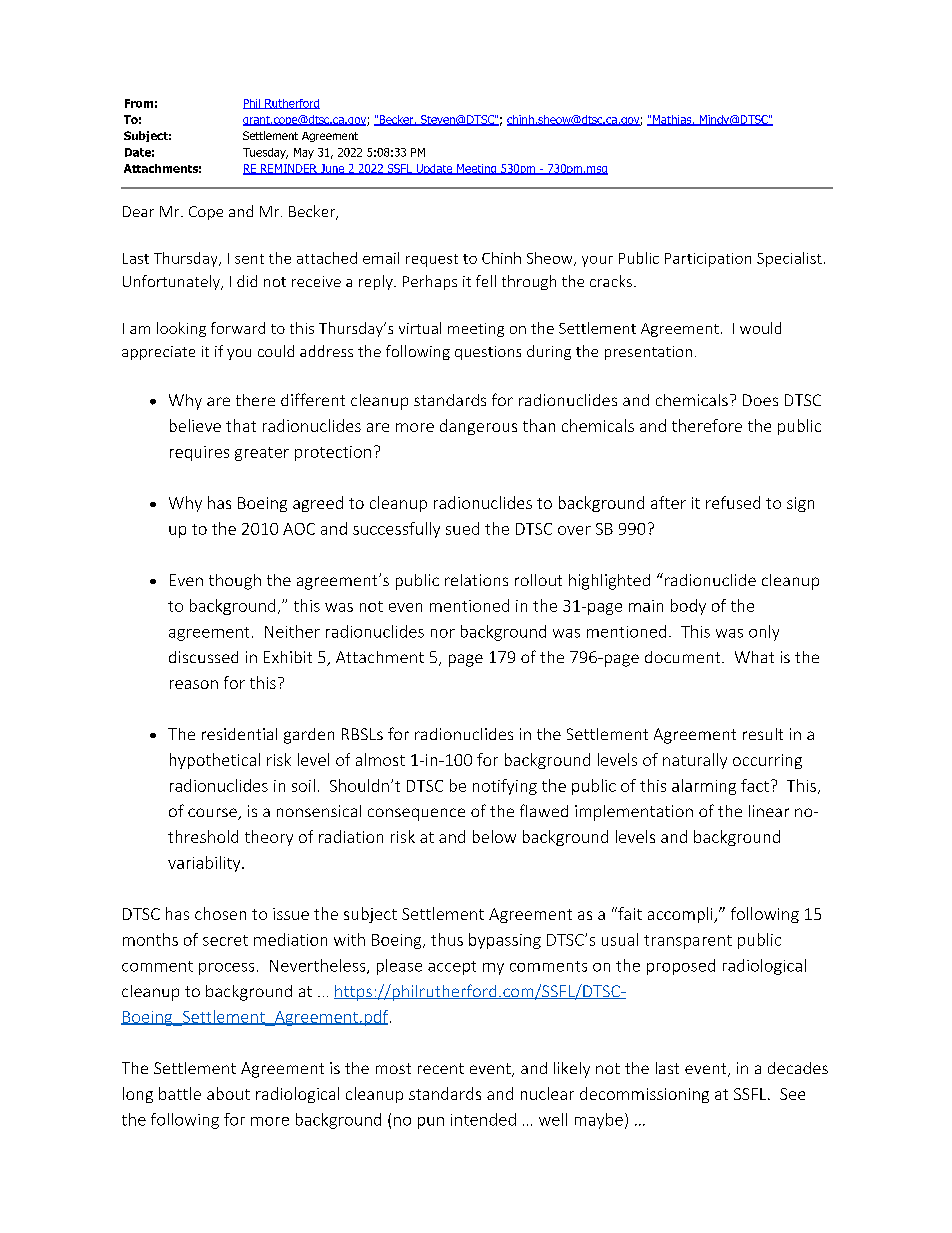 This screenshot has width=952, height=1233. I want to click on nor, so click(443, 633).
